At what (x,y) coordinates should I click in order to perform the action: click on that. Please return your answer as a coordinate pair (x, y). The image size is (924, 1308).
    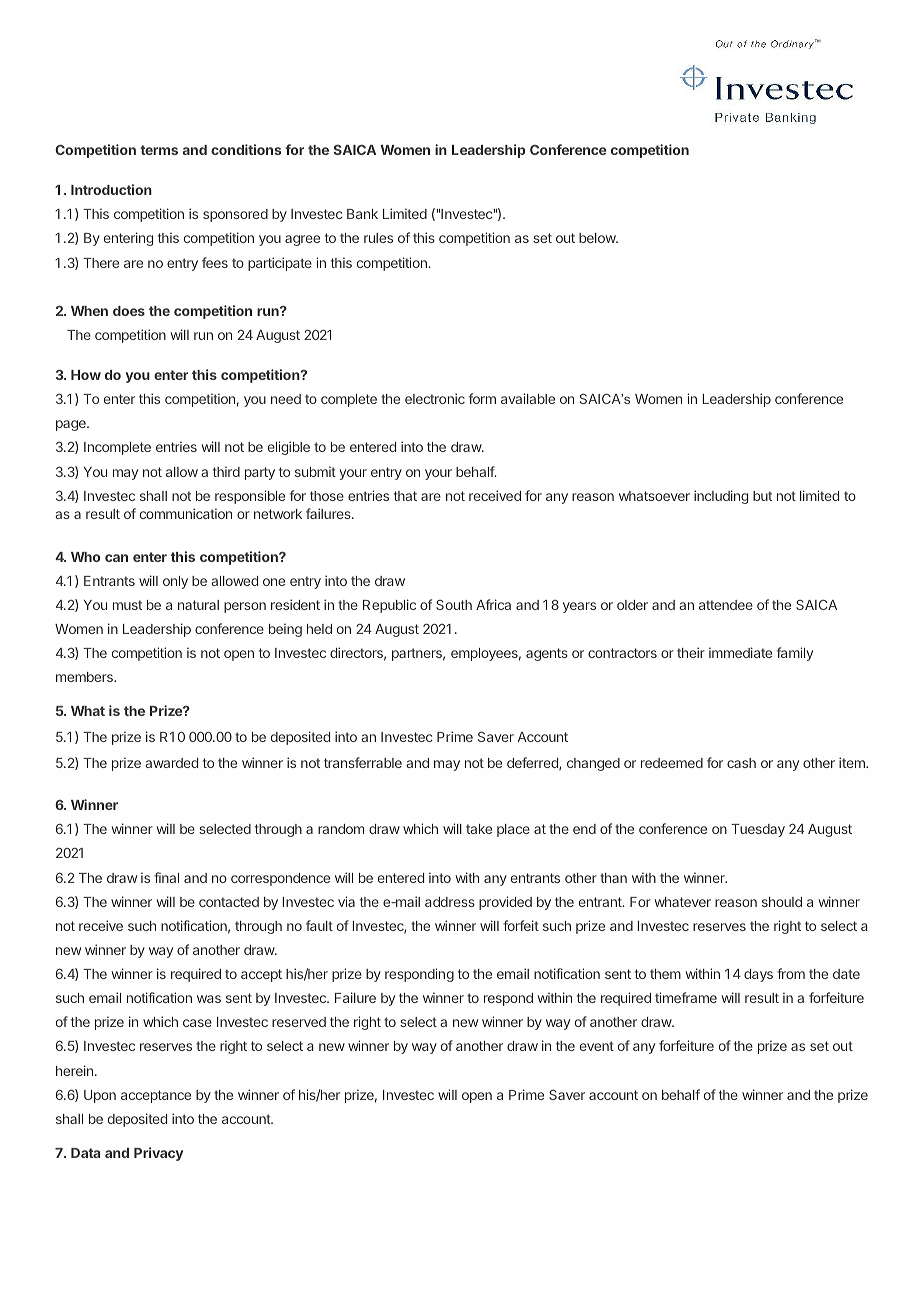
    Looking at the image, I should click on (405, 496).
